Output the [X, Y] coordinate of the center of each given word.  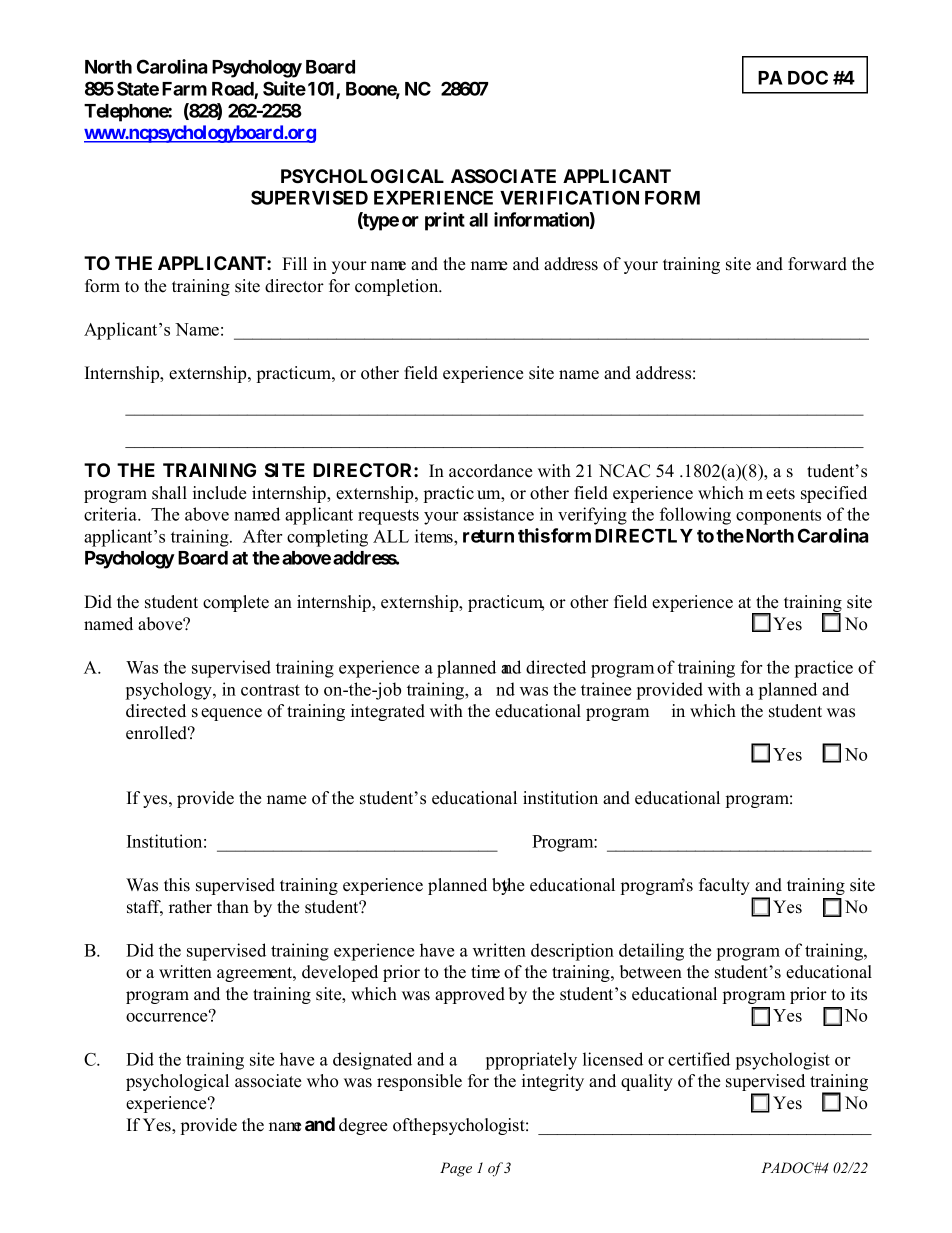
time [485, 972]
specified [834, 494]
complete [236, 603]
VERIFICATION [569, 197]
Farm [184, 89]
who [322, 1081]
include [219, 493]
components [778, 517]
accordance [490, 471]
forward [817, 264]
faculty [726, 888]
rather [190, 907]
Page [456, 1169]
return [488, 536]
